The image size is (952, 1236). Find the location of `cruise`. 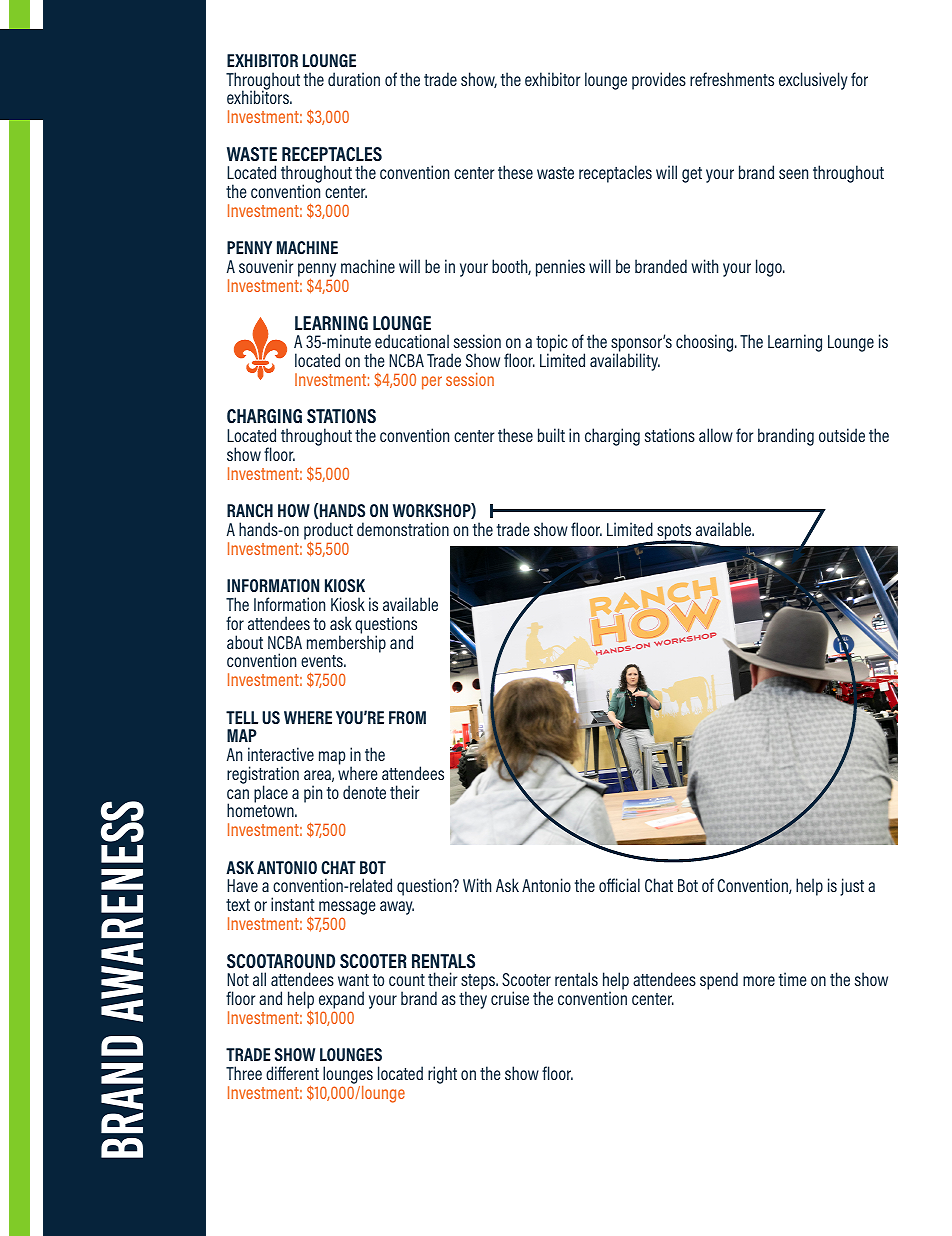

cruise is located at coordinates (510, 998).
